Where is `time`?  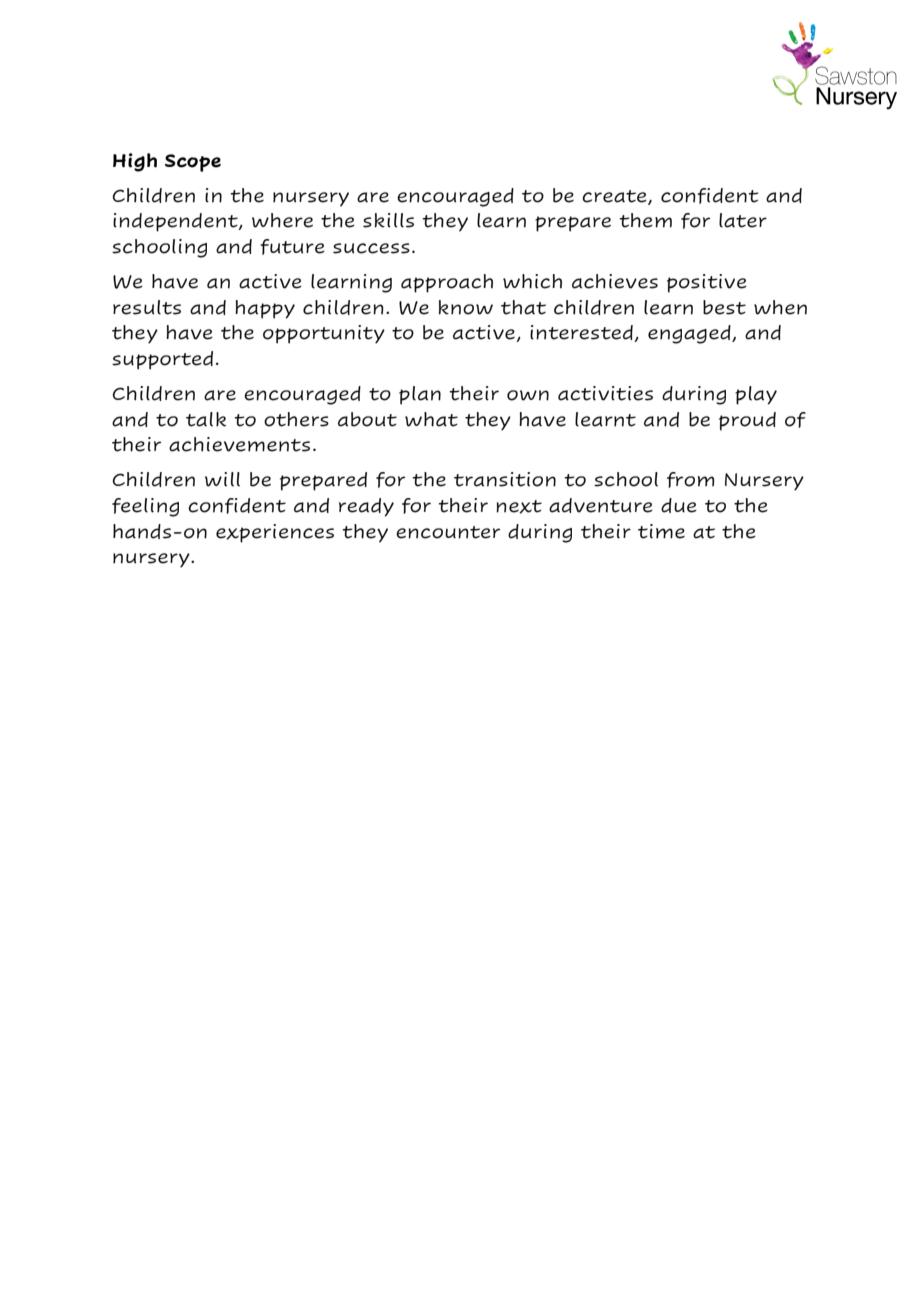
time is located at coordinates (661, 531).
